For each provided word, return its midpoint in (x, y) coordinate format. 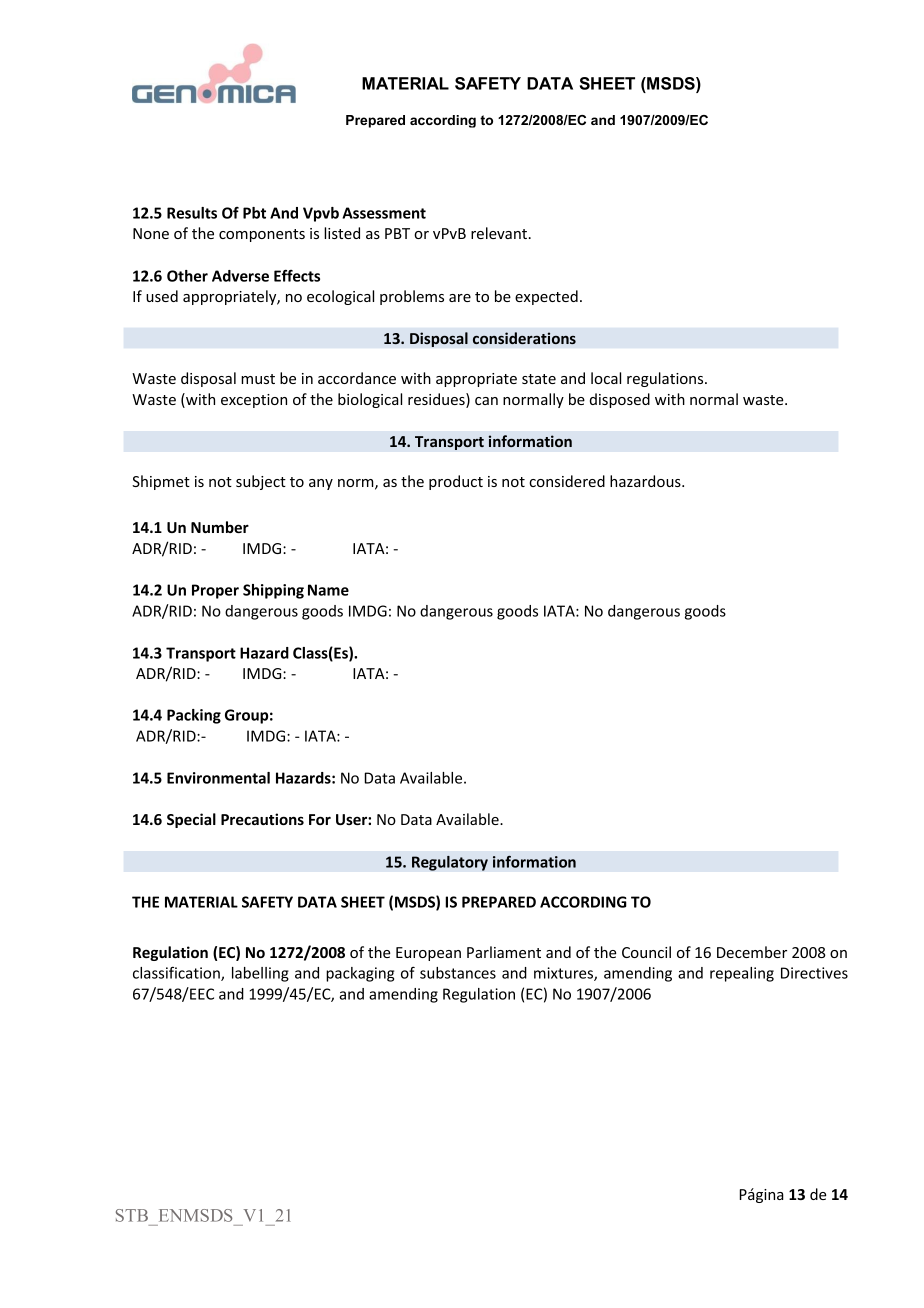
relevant (499, 233)
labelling (260, 974)
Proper (215, 591)
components (262, 235)
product (456, 482)
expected (546, 297)
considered (567, 481)
